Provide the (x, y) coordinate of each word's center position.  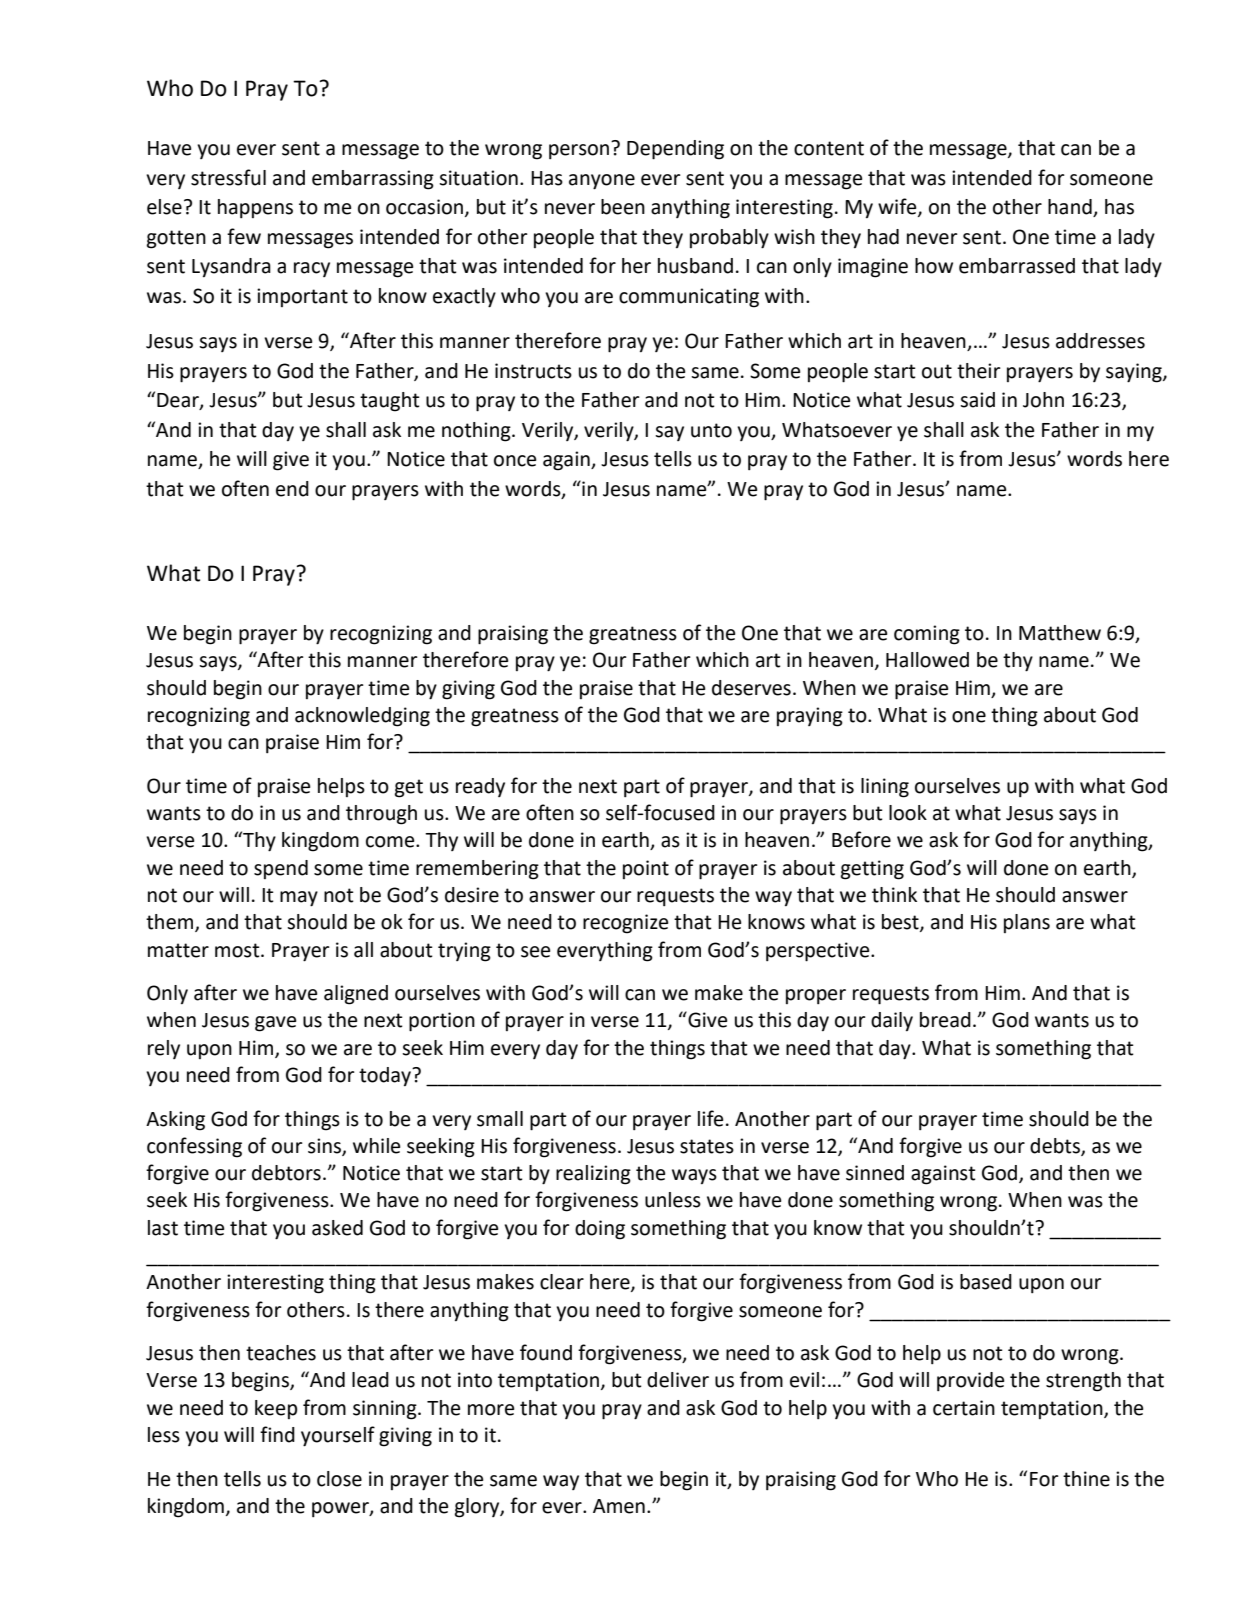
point (646, 869)
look (908, 813)
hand (1071, 208)
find (277, 1434)
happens (255, 208)
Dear (179, 401)
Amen (619, 1506)
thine (1086, 1479)
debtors (286, 1173)
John (1043, 400)
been (623, 207)
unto (711, 430)
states (707, 1146)
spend (281, 869)
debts (1056, 1147)
